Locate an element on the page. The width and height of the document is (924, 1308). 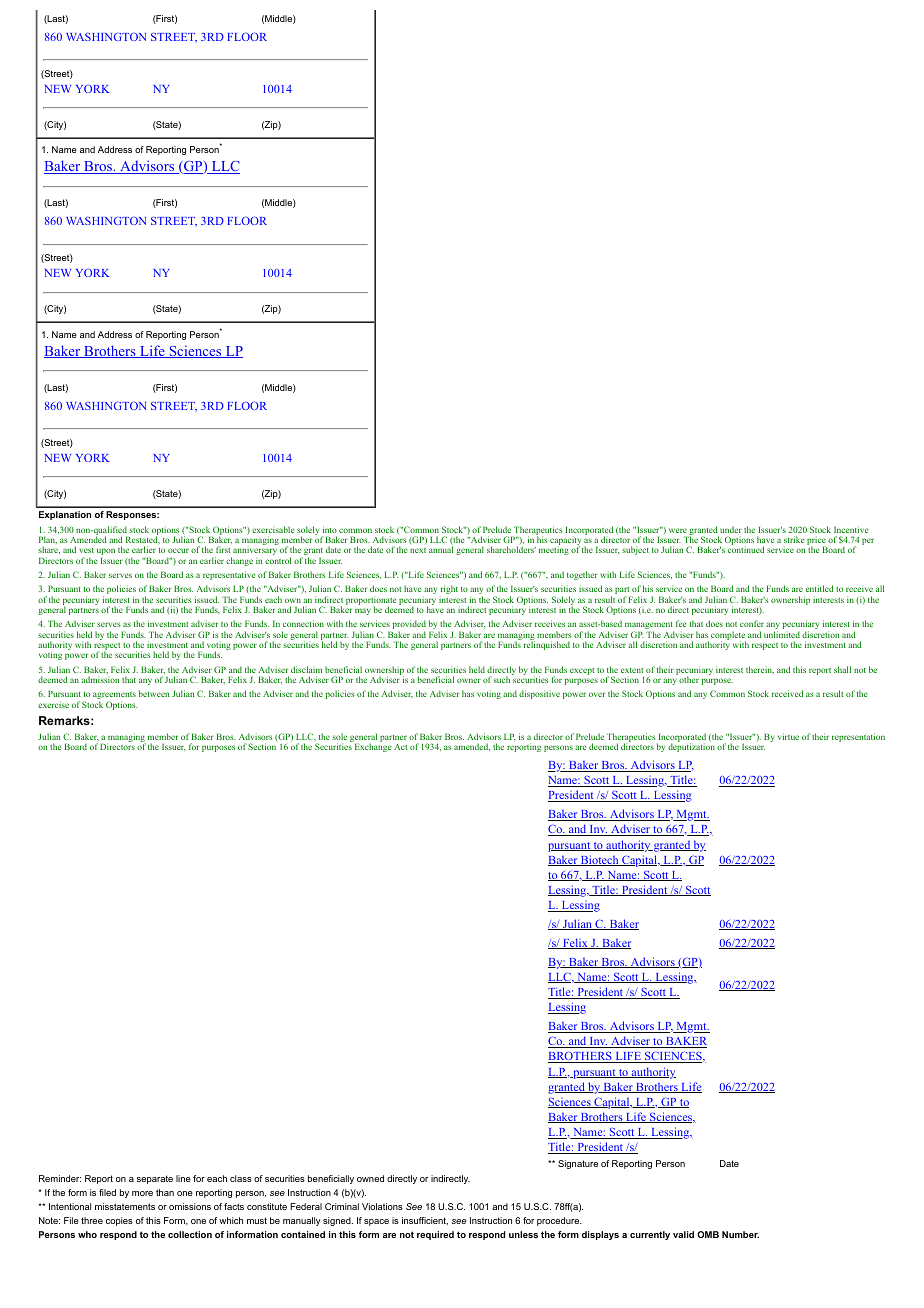
copies is located at coordinates (119, 1221).
